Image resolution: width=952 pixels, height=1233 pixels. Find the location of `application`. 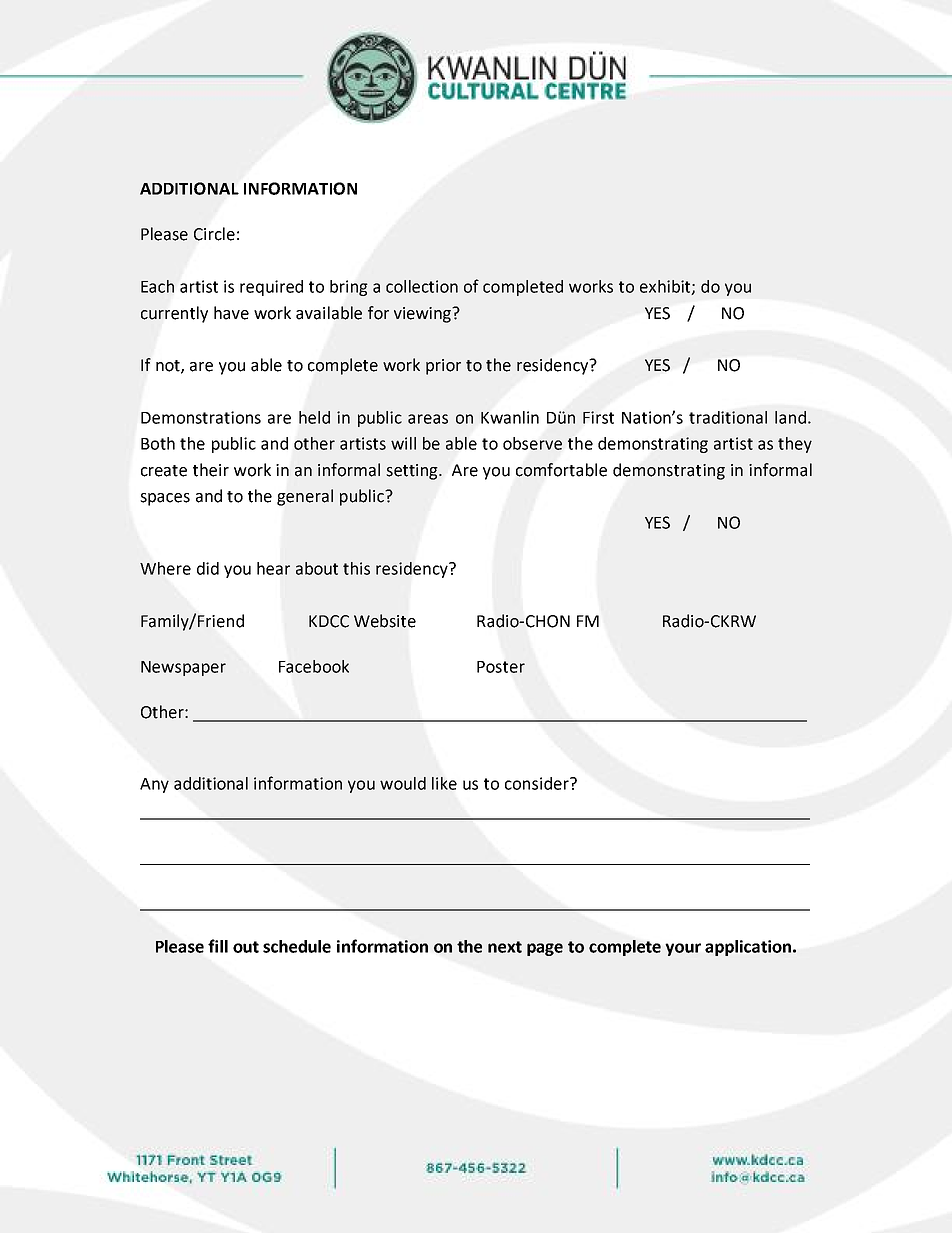

application is located at coordinates (748, 948).
